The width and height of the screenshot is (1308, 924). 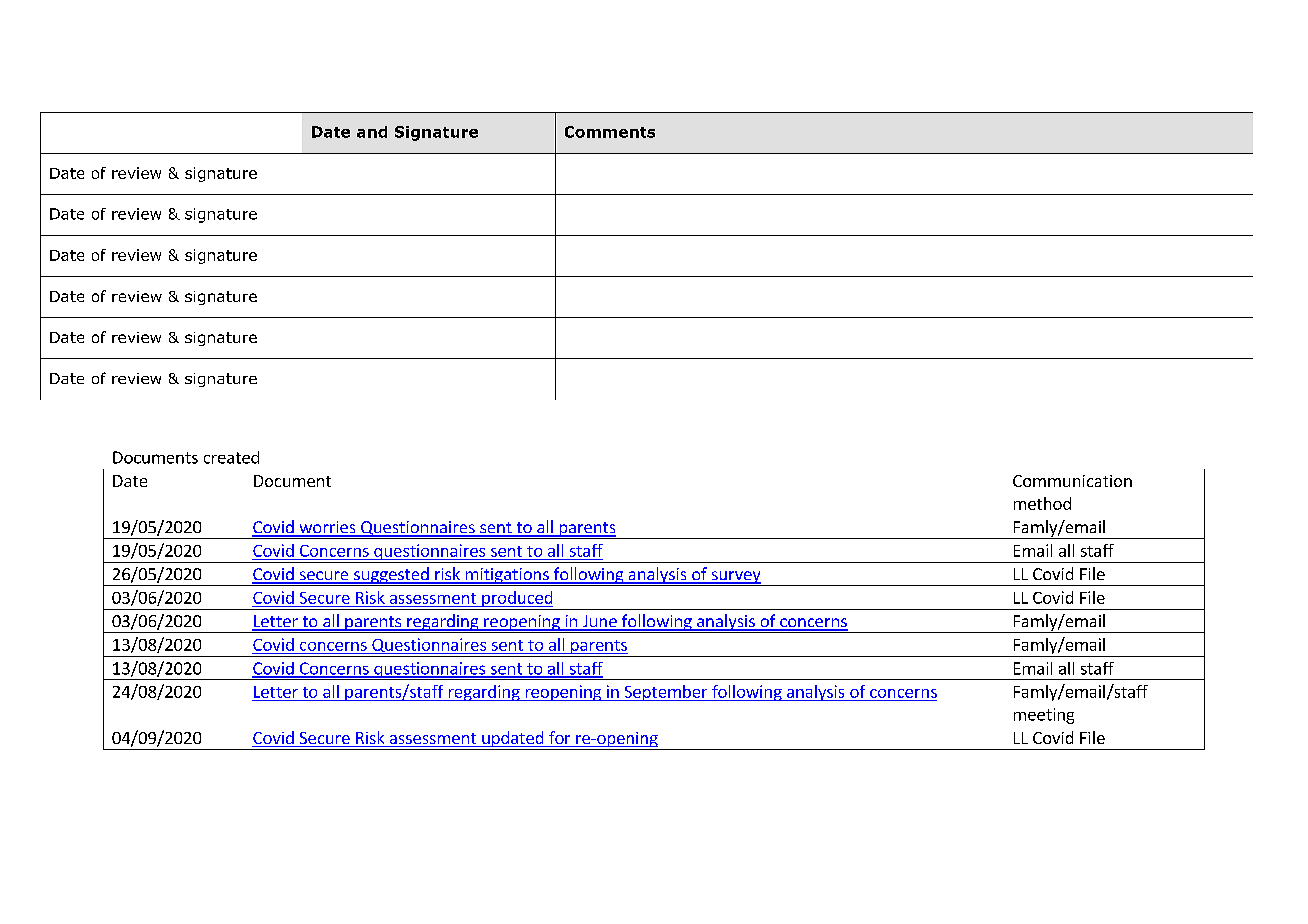 I want to click on for, so click(x=560, y=739).
